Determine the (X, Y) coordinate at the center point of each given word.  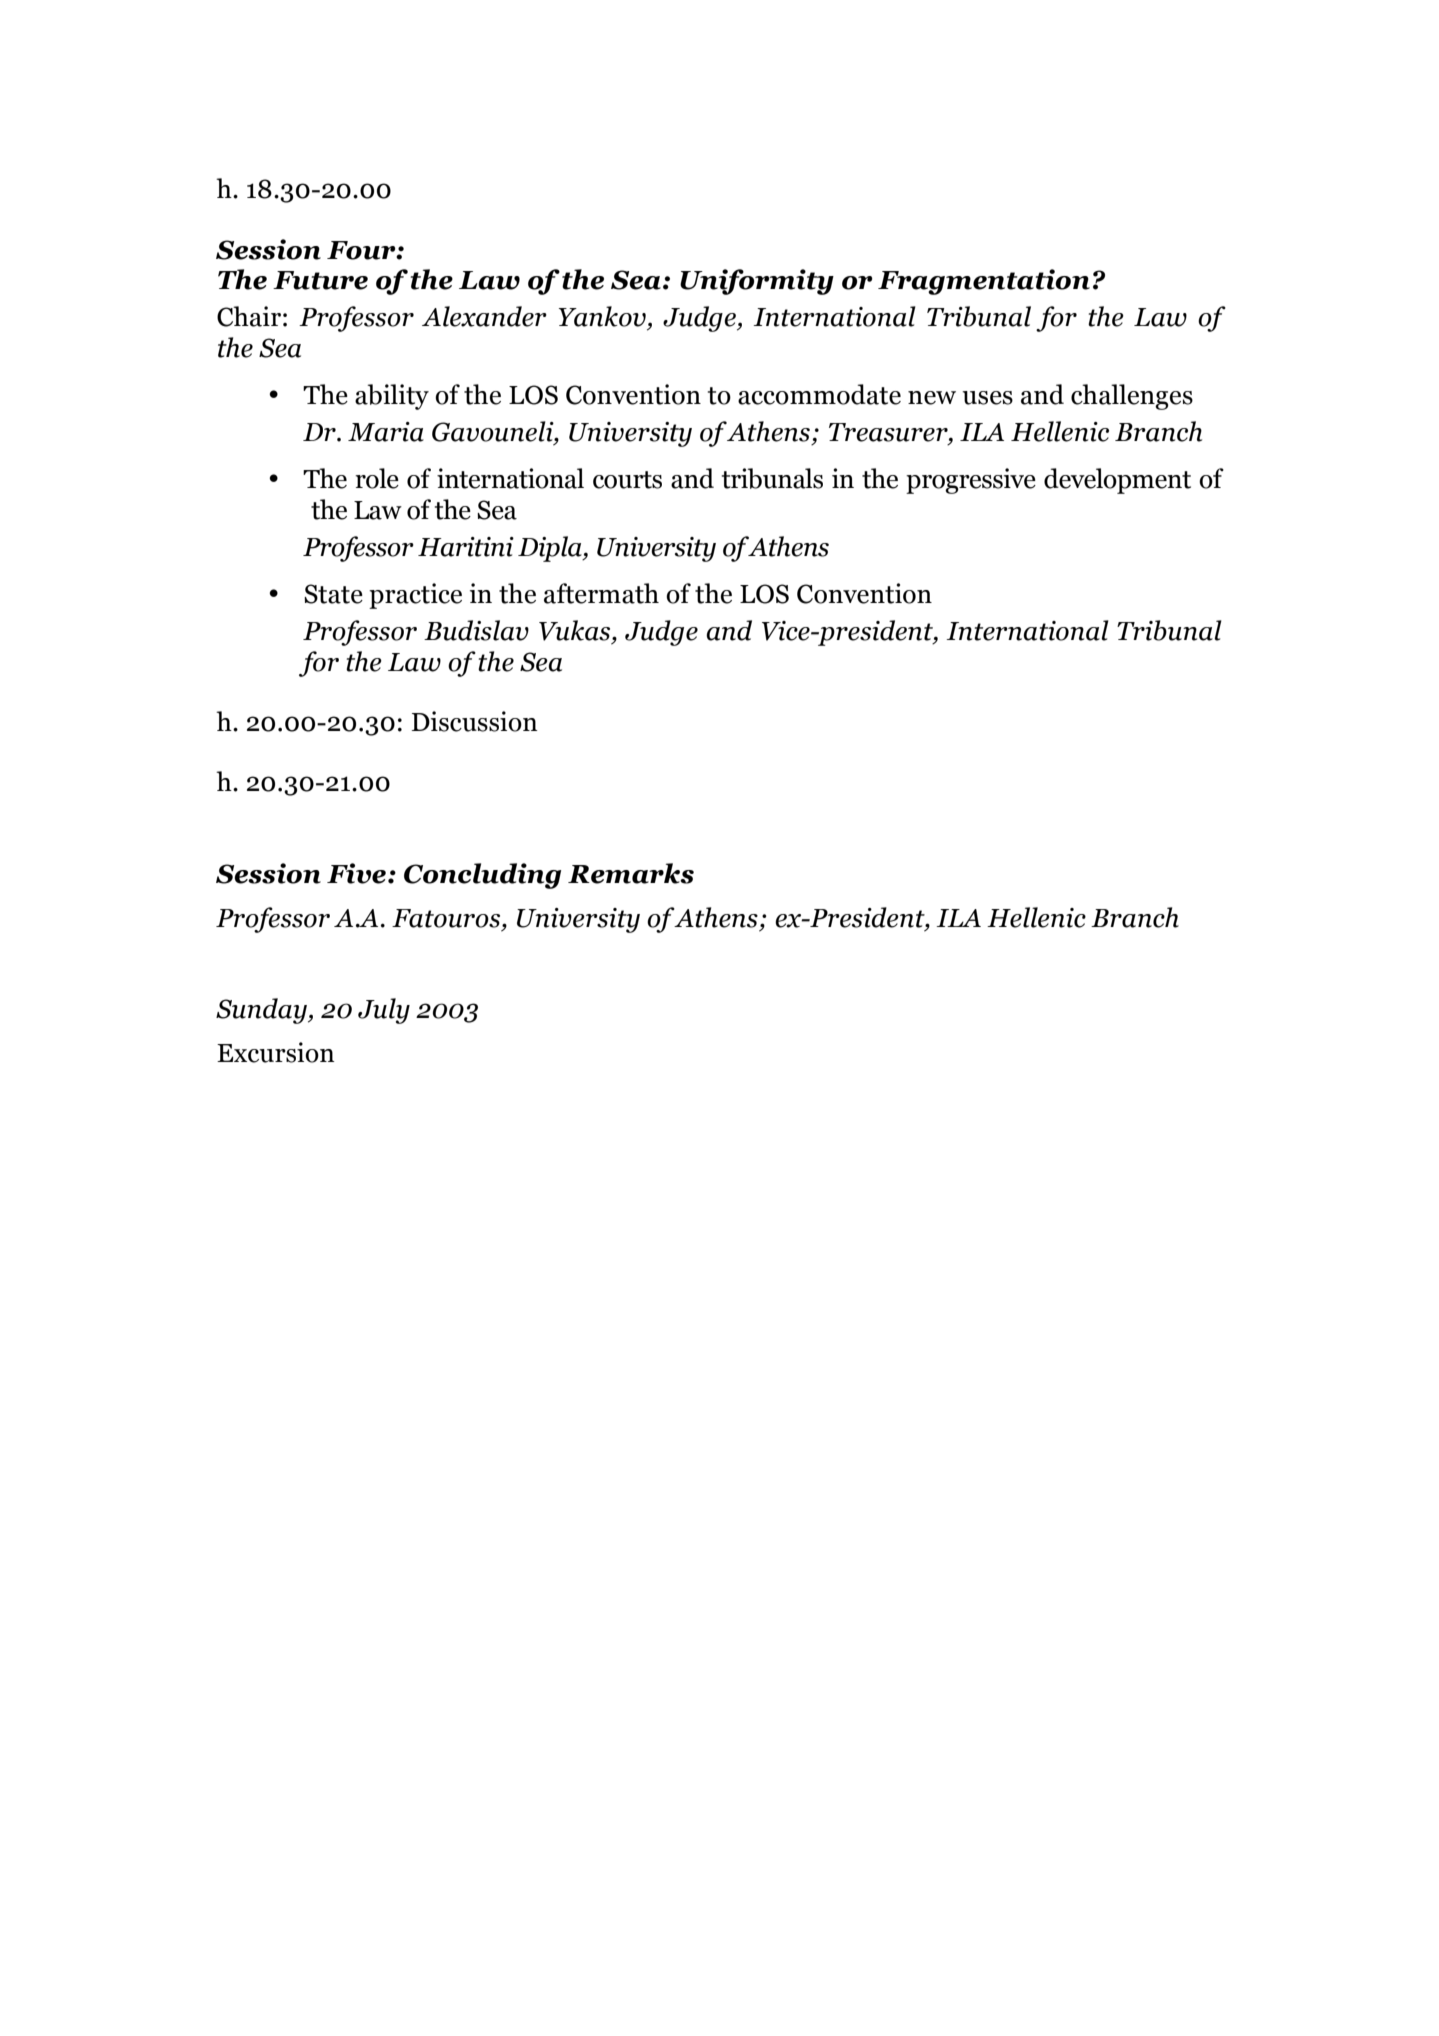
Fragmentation (984, 282)
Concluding (482, 876)
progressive (971, 481)
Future (320, 280)
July (384, 1011)
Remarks (631, 873)
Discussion (474, 721)
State (333, 594)
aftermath (601, 593)
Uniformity (757, 282)
